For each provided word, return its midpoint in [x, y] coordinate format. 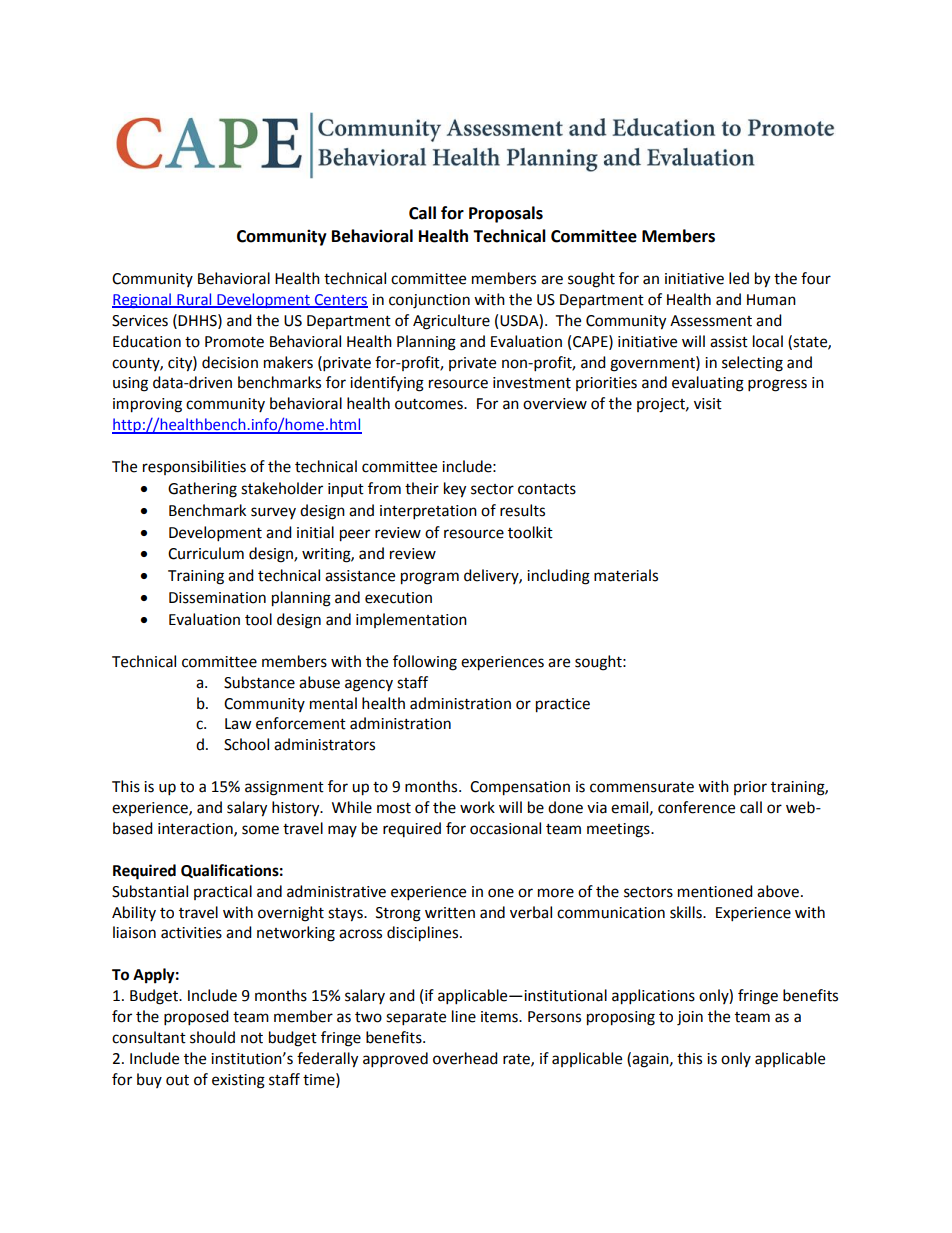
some [260, 830]
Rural [194, 300]
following [425, 663]
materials [626, 575]
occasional [505, 828]
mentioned [715, 891]
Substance [259, 682]
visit [708, 404]
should [212, 1037]
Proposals [506, 214]
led [739, 278]
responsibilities [194, 467]
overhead [465, 1058]
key [455, 490]
